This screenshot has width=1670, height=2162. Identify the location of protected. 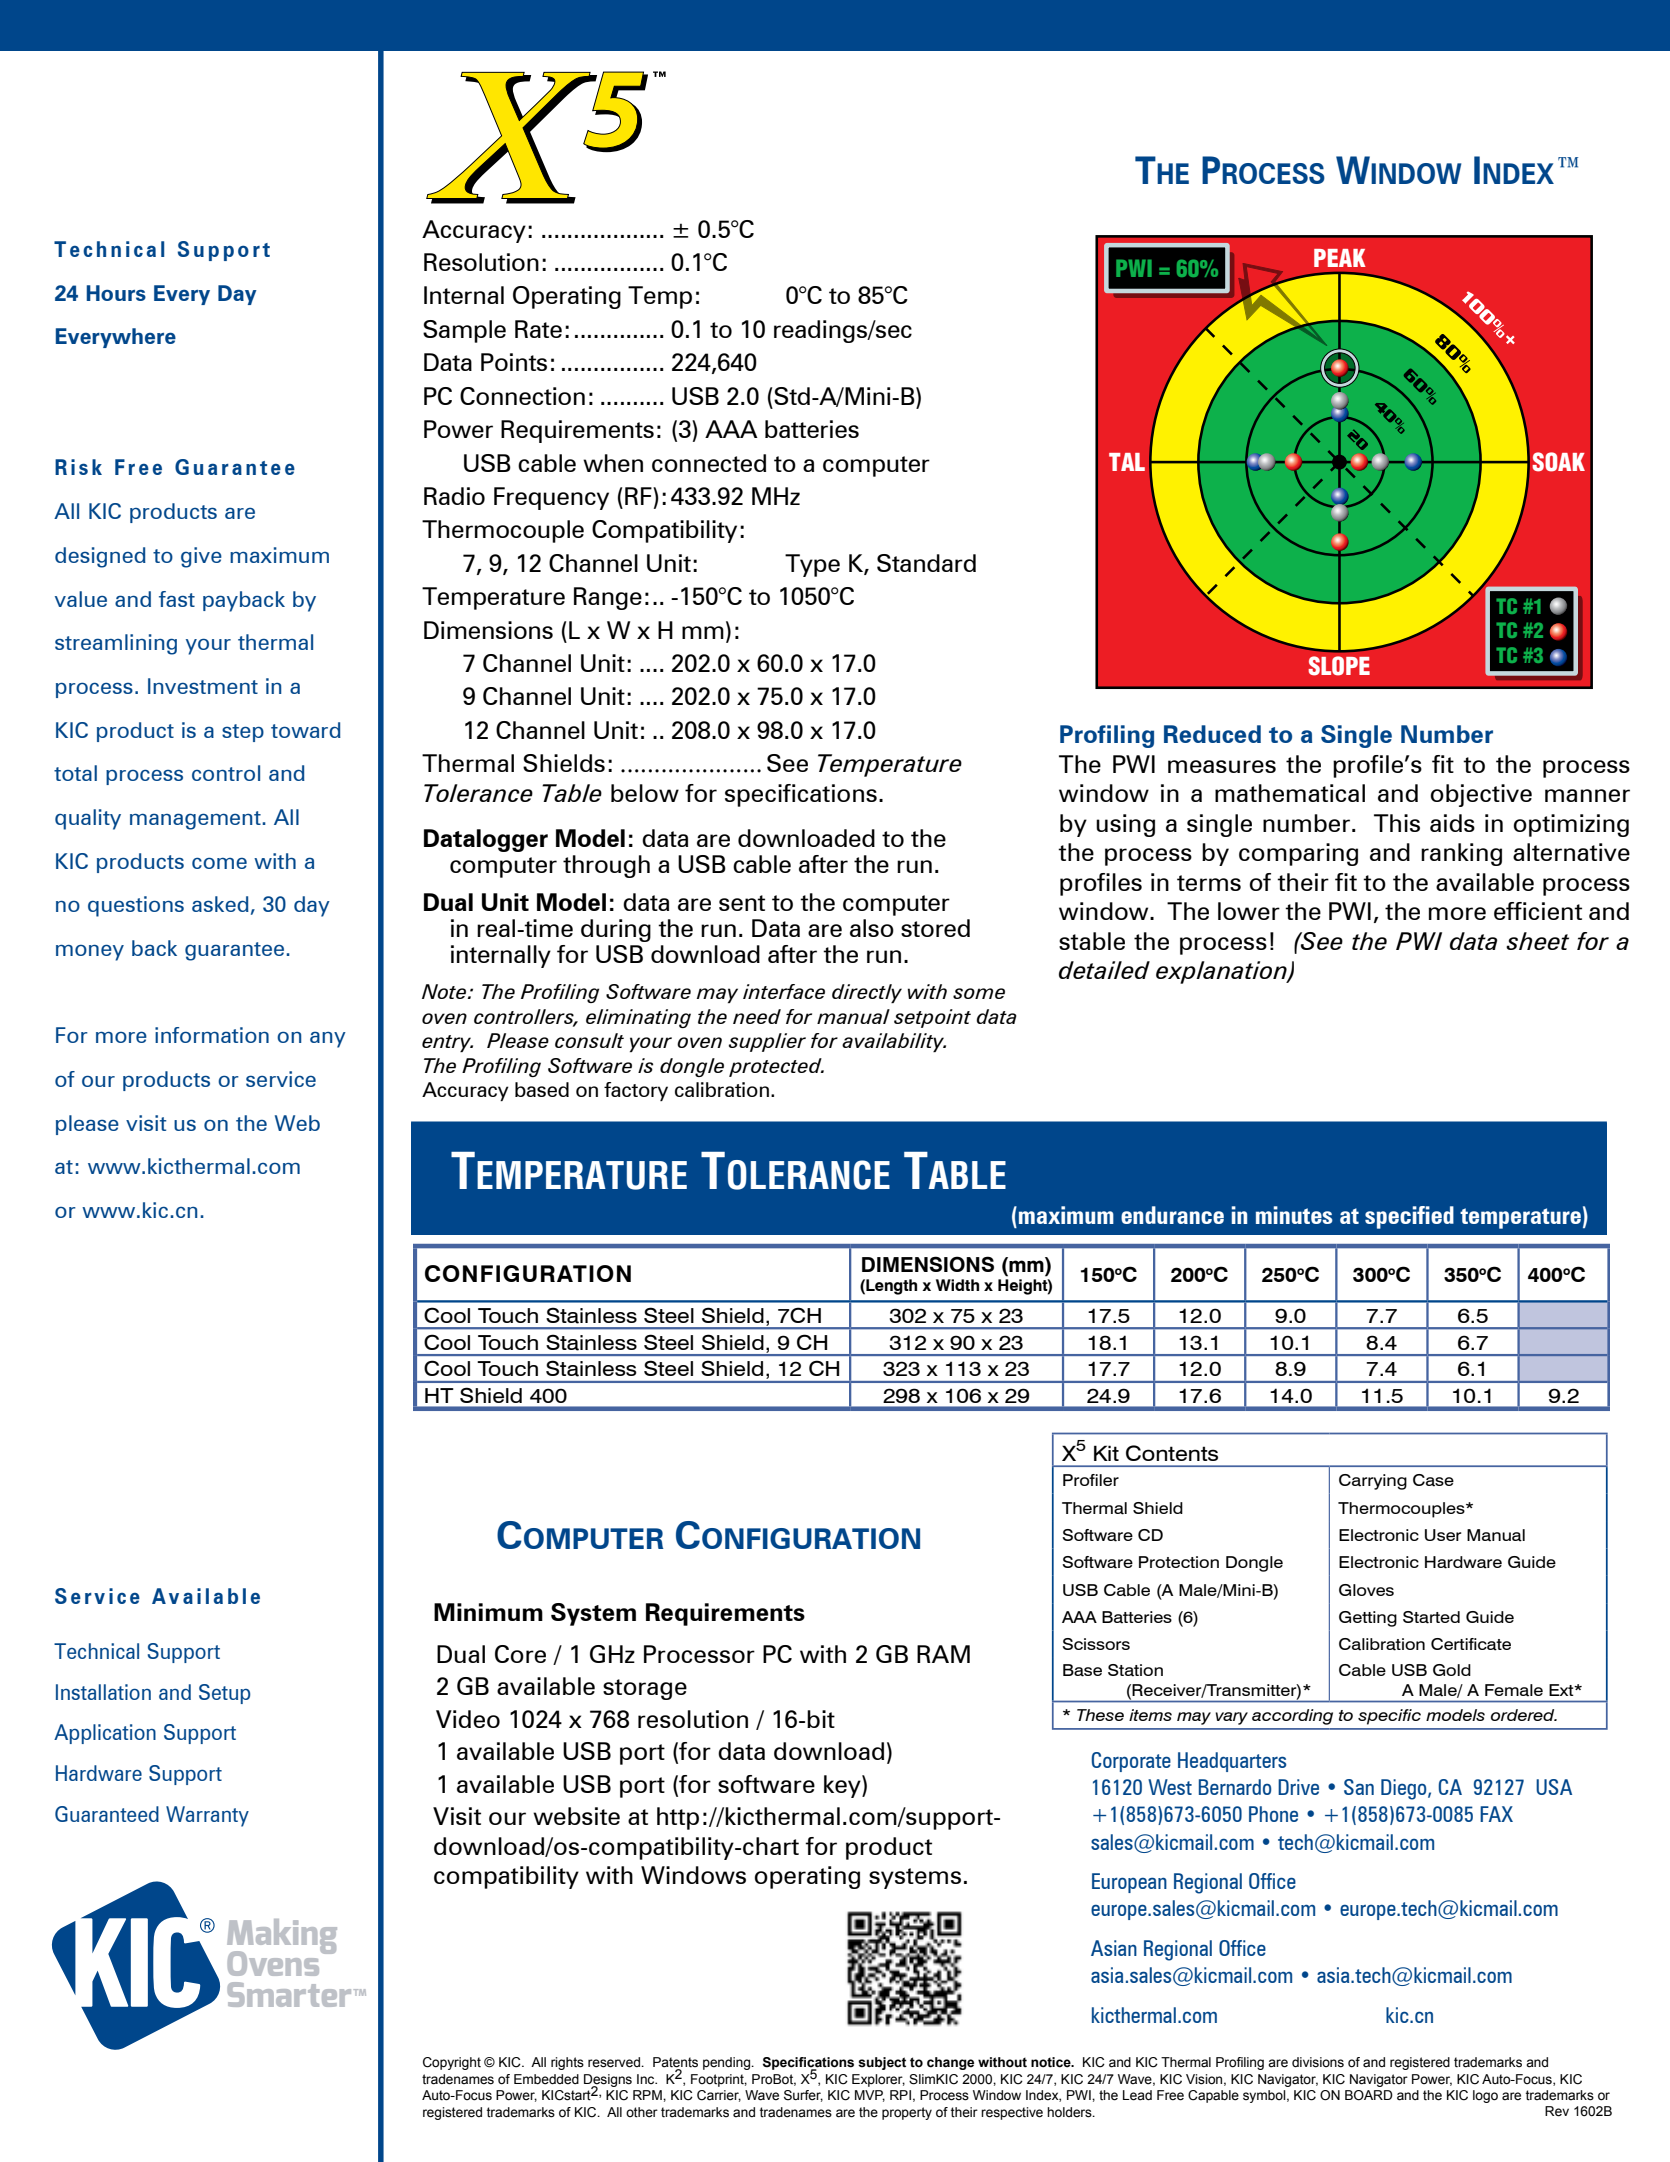
(776, 1067).
